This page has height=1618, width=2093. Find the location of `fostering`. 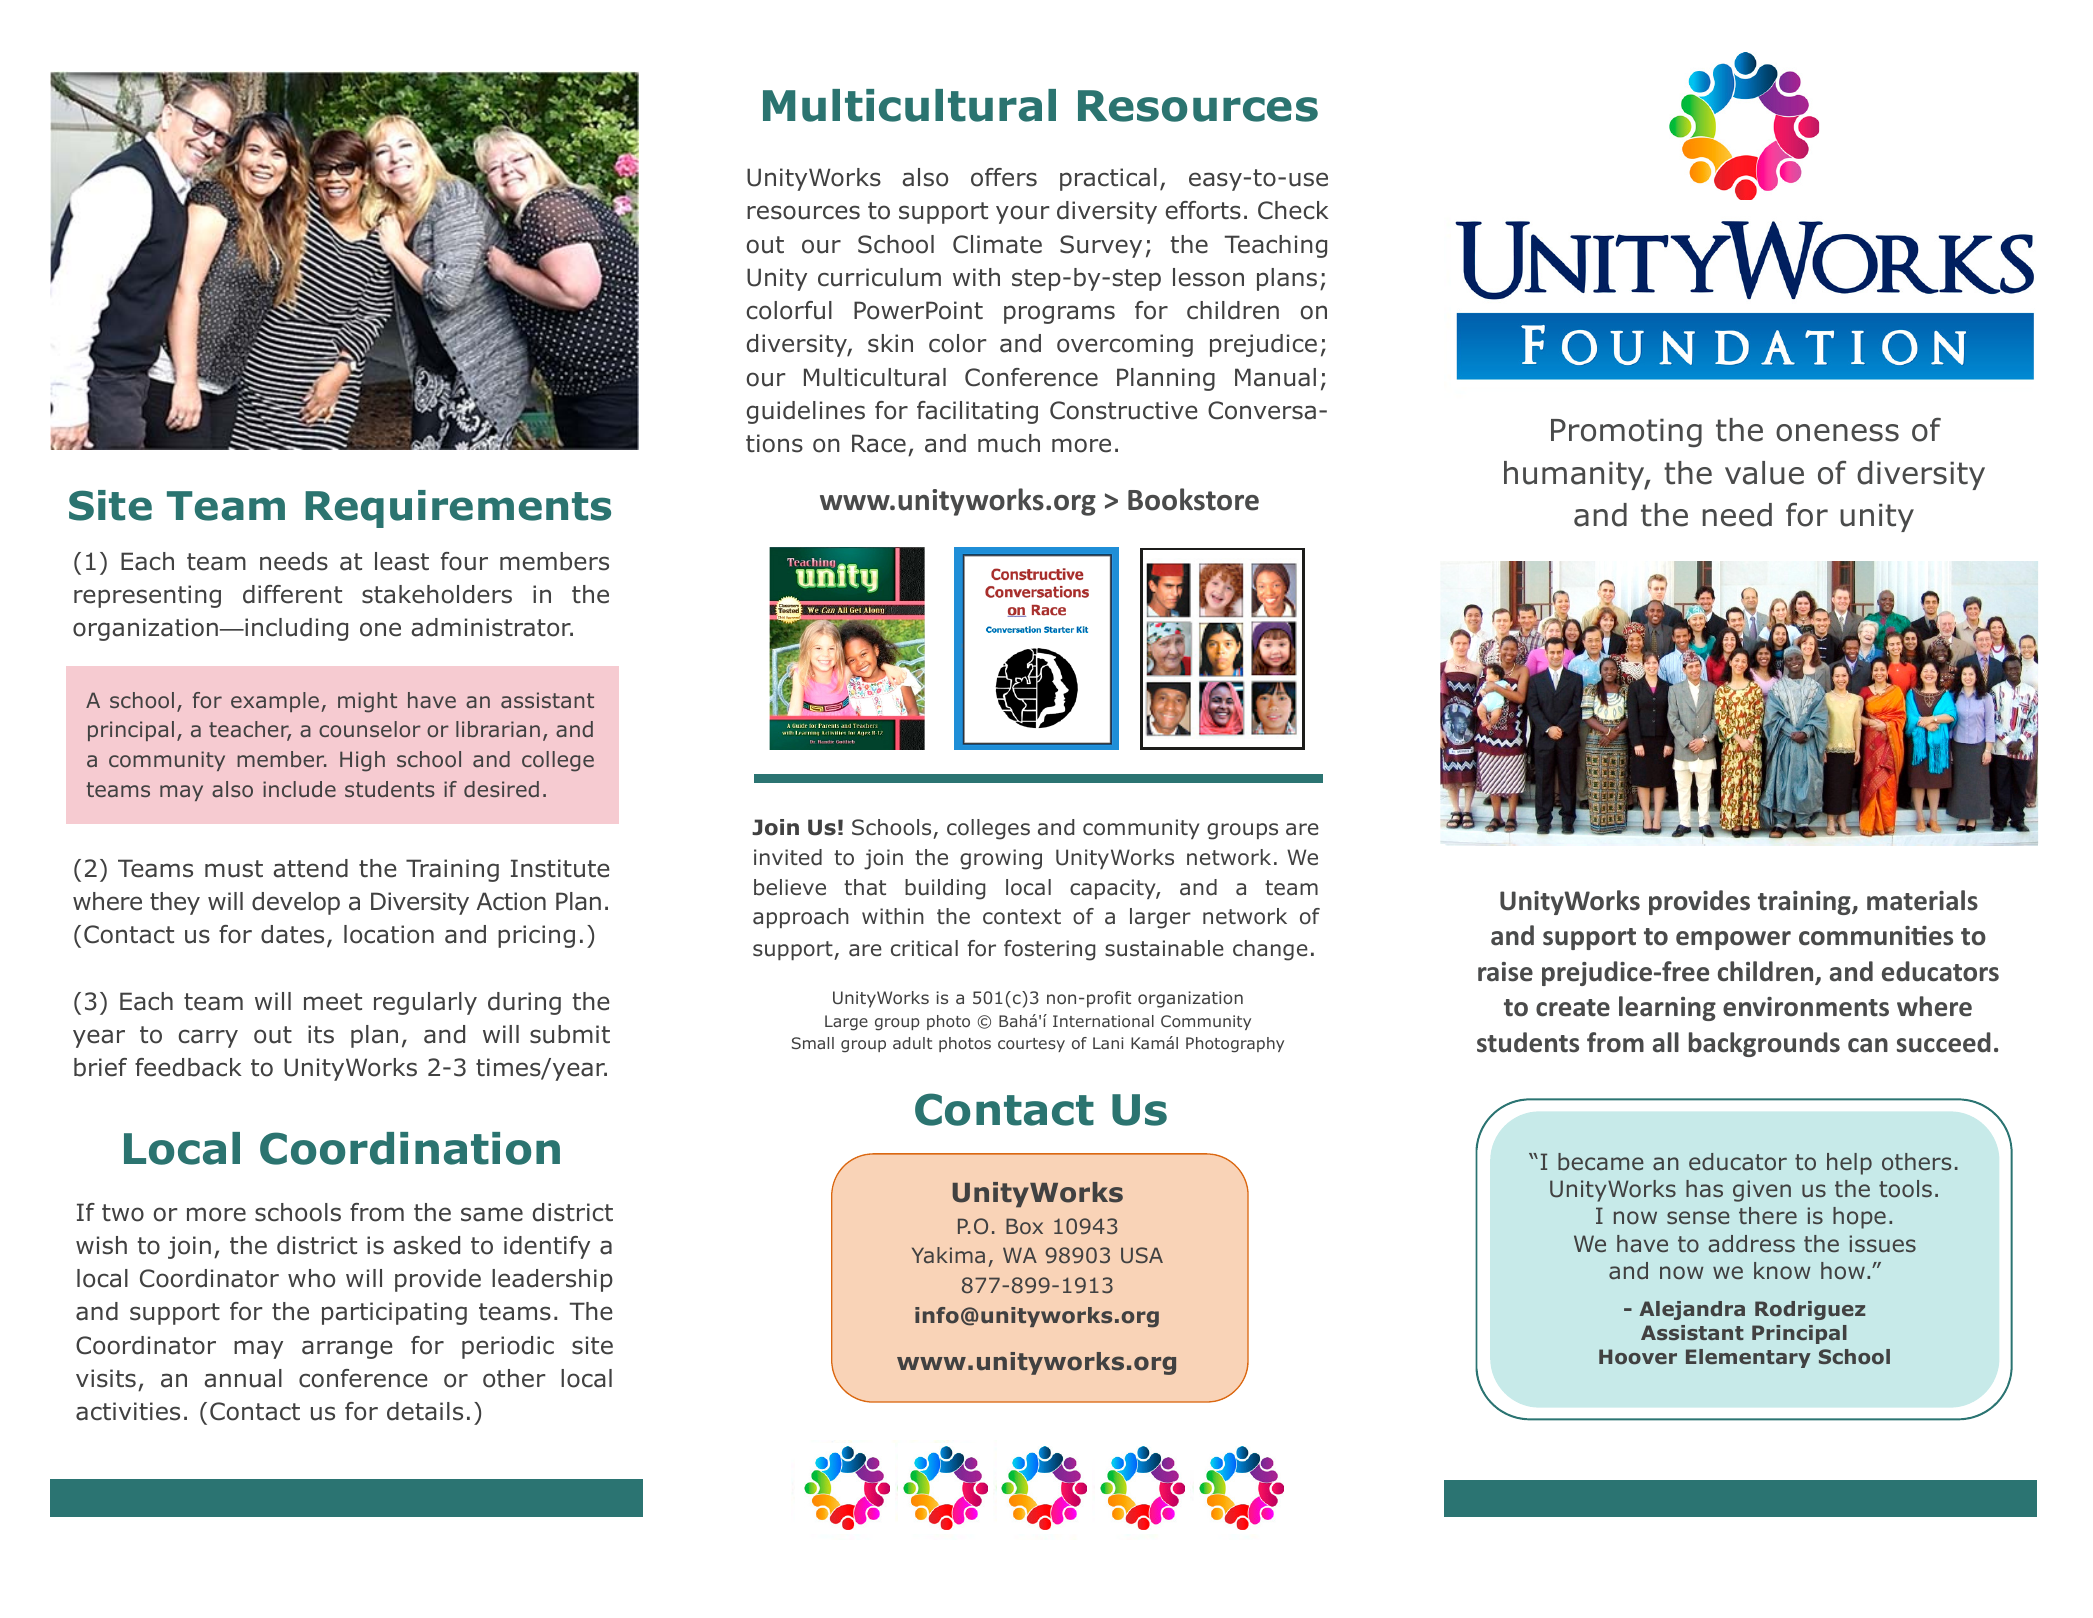

fostering is located at coordinates (1049, 950).
